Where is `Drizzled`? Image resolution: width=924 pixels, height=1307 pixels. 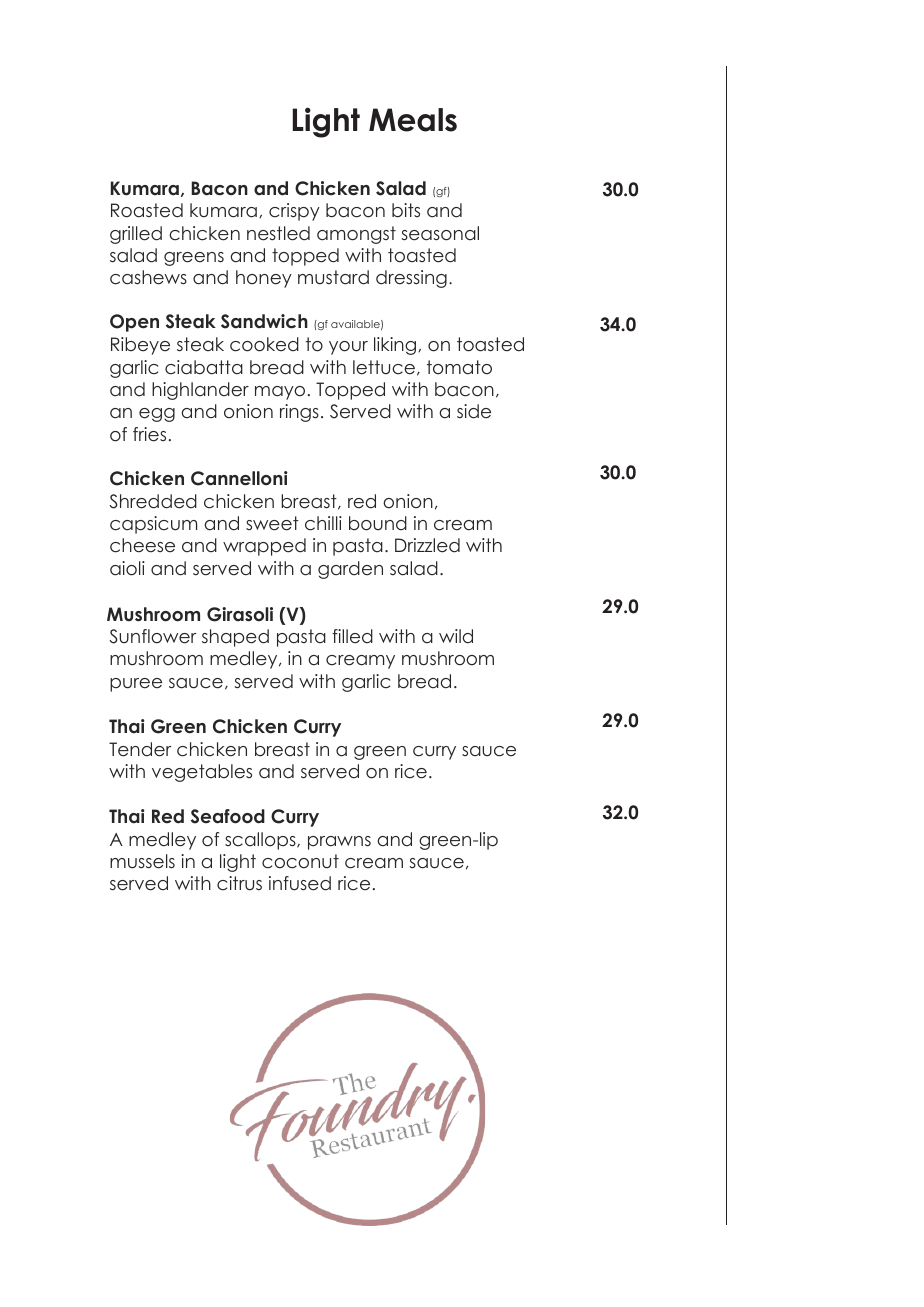
Drizzled is located at coordinates (427, 545).
